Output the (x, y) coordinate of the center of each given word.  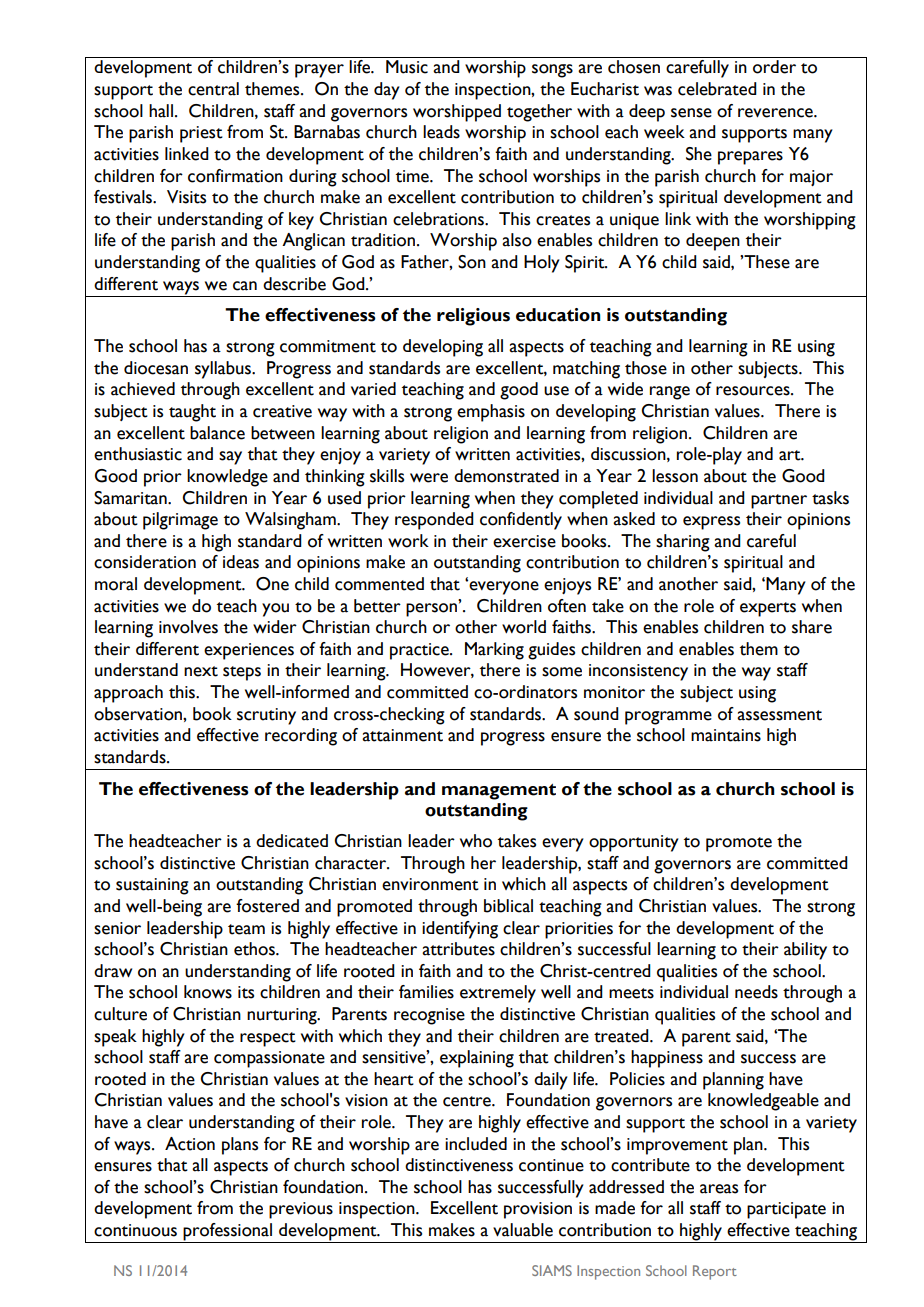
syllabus (224, 370)
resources (754, 391)
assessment (779, 715)
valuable (523, 1230)
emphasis (491, 413)
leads (441, 132)
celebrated (717, 89)
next (201, 671)
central (213, 89)
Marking (494, 651)
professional (228, 1233)
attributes (458, 949)
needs (756, 992)
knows (208, 992)
